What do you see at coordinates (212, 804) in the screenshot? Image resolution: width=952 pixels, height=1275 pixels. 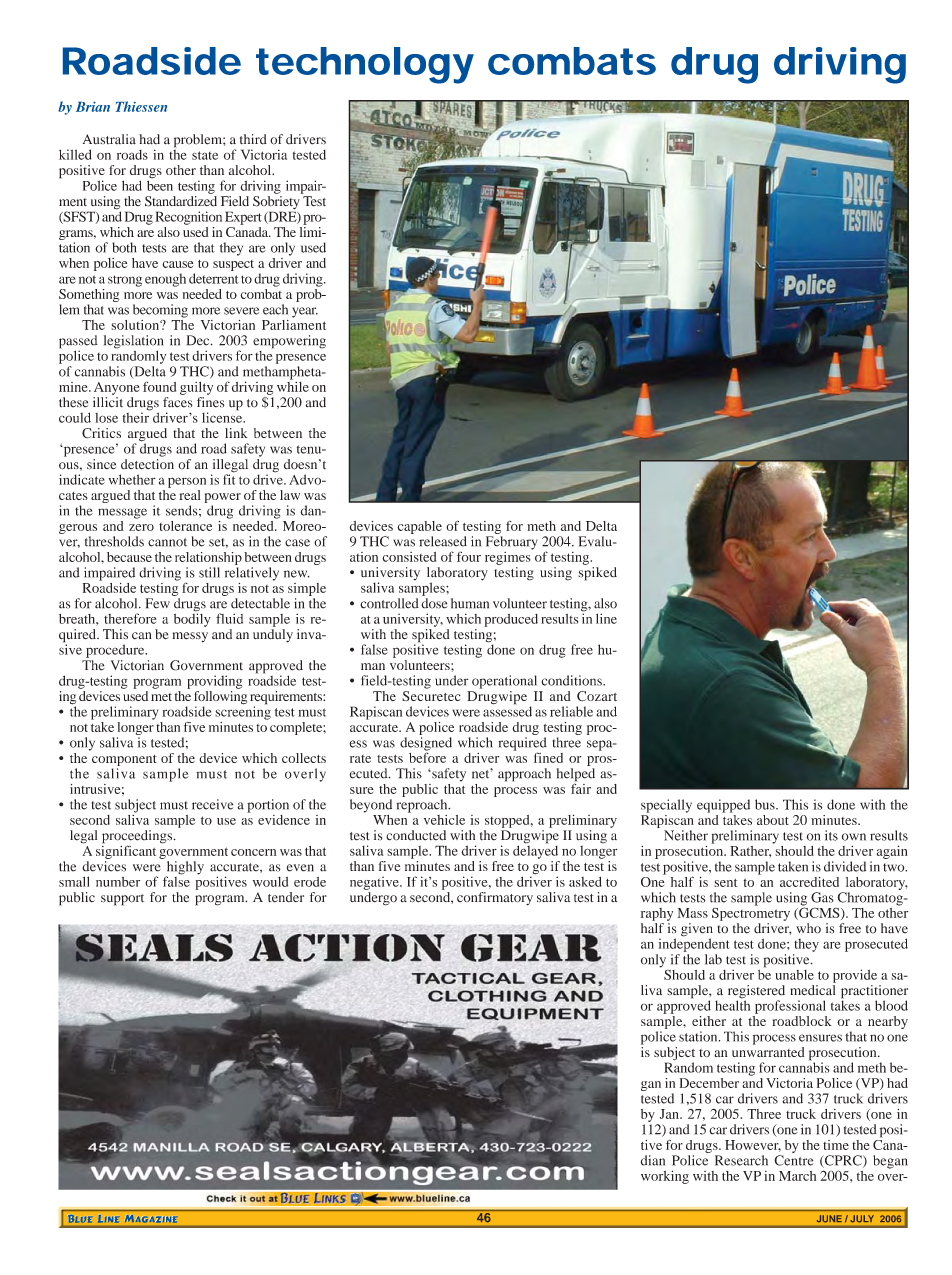 I see `receive` at bounding box center [212, 804].
